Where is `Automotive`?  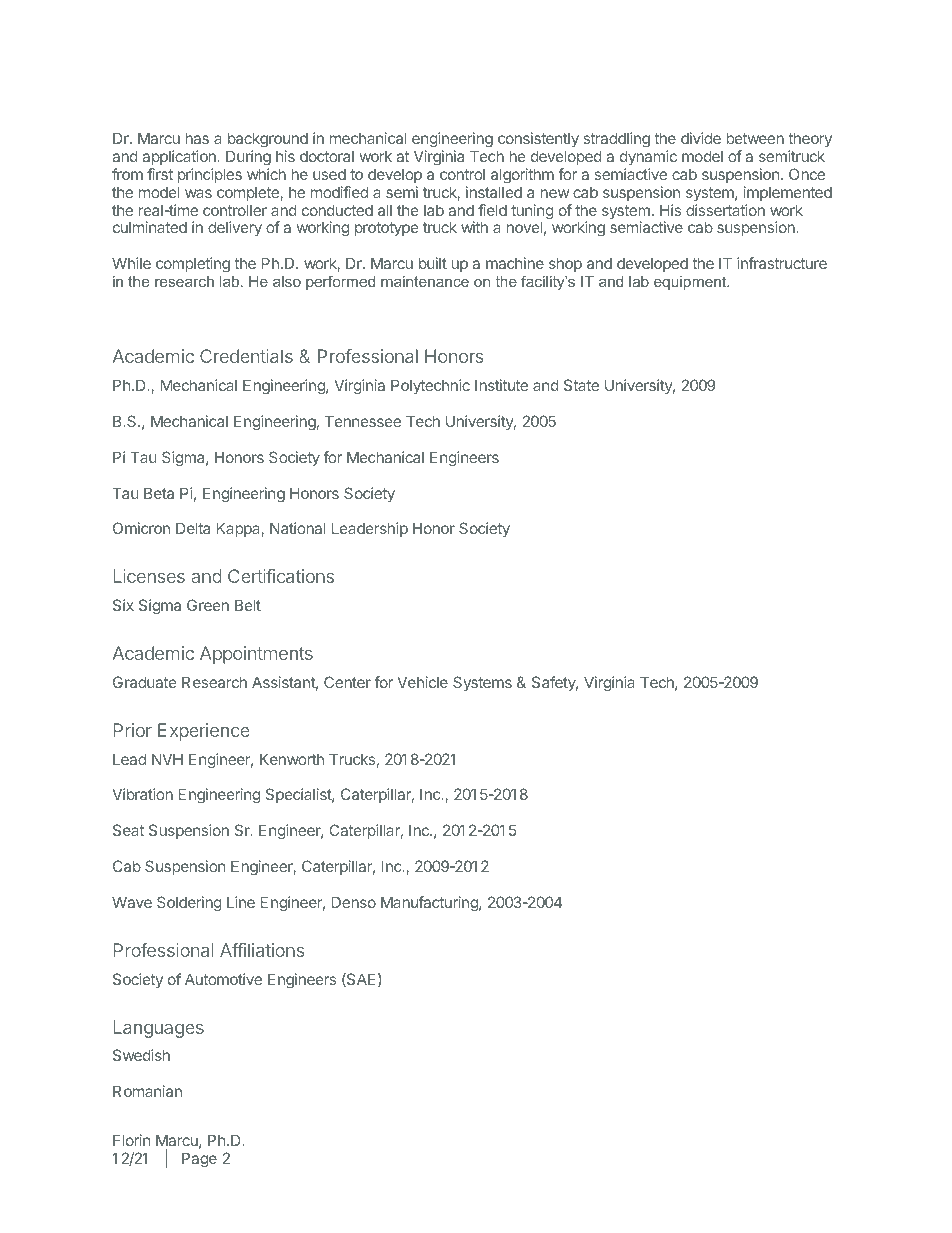 Automotive is located at coordinates (223, 979).
